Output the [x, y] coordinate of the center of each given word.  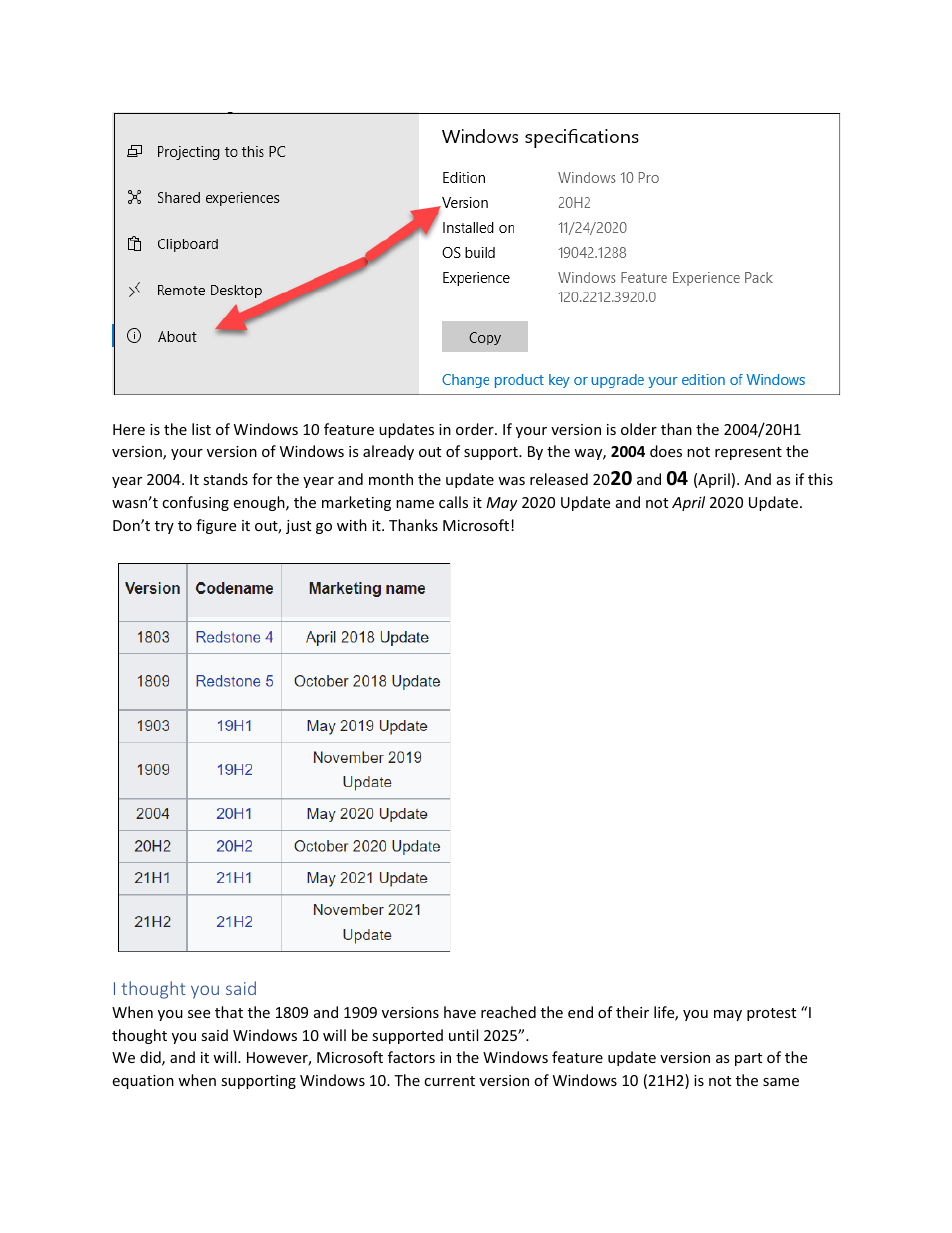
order [476, 429]
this [820, 479]
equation [143, 1082]
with [352, 525]
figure [216, 526]
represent [748, 453]
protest [771, 1014]
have [460, 1012]
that [229, 1012]
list [201, 429]
